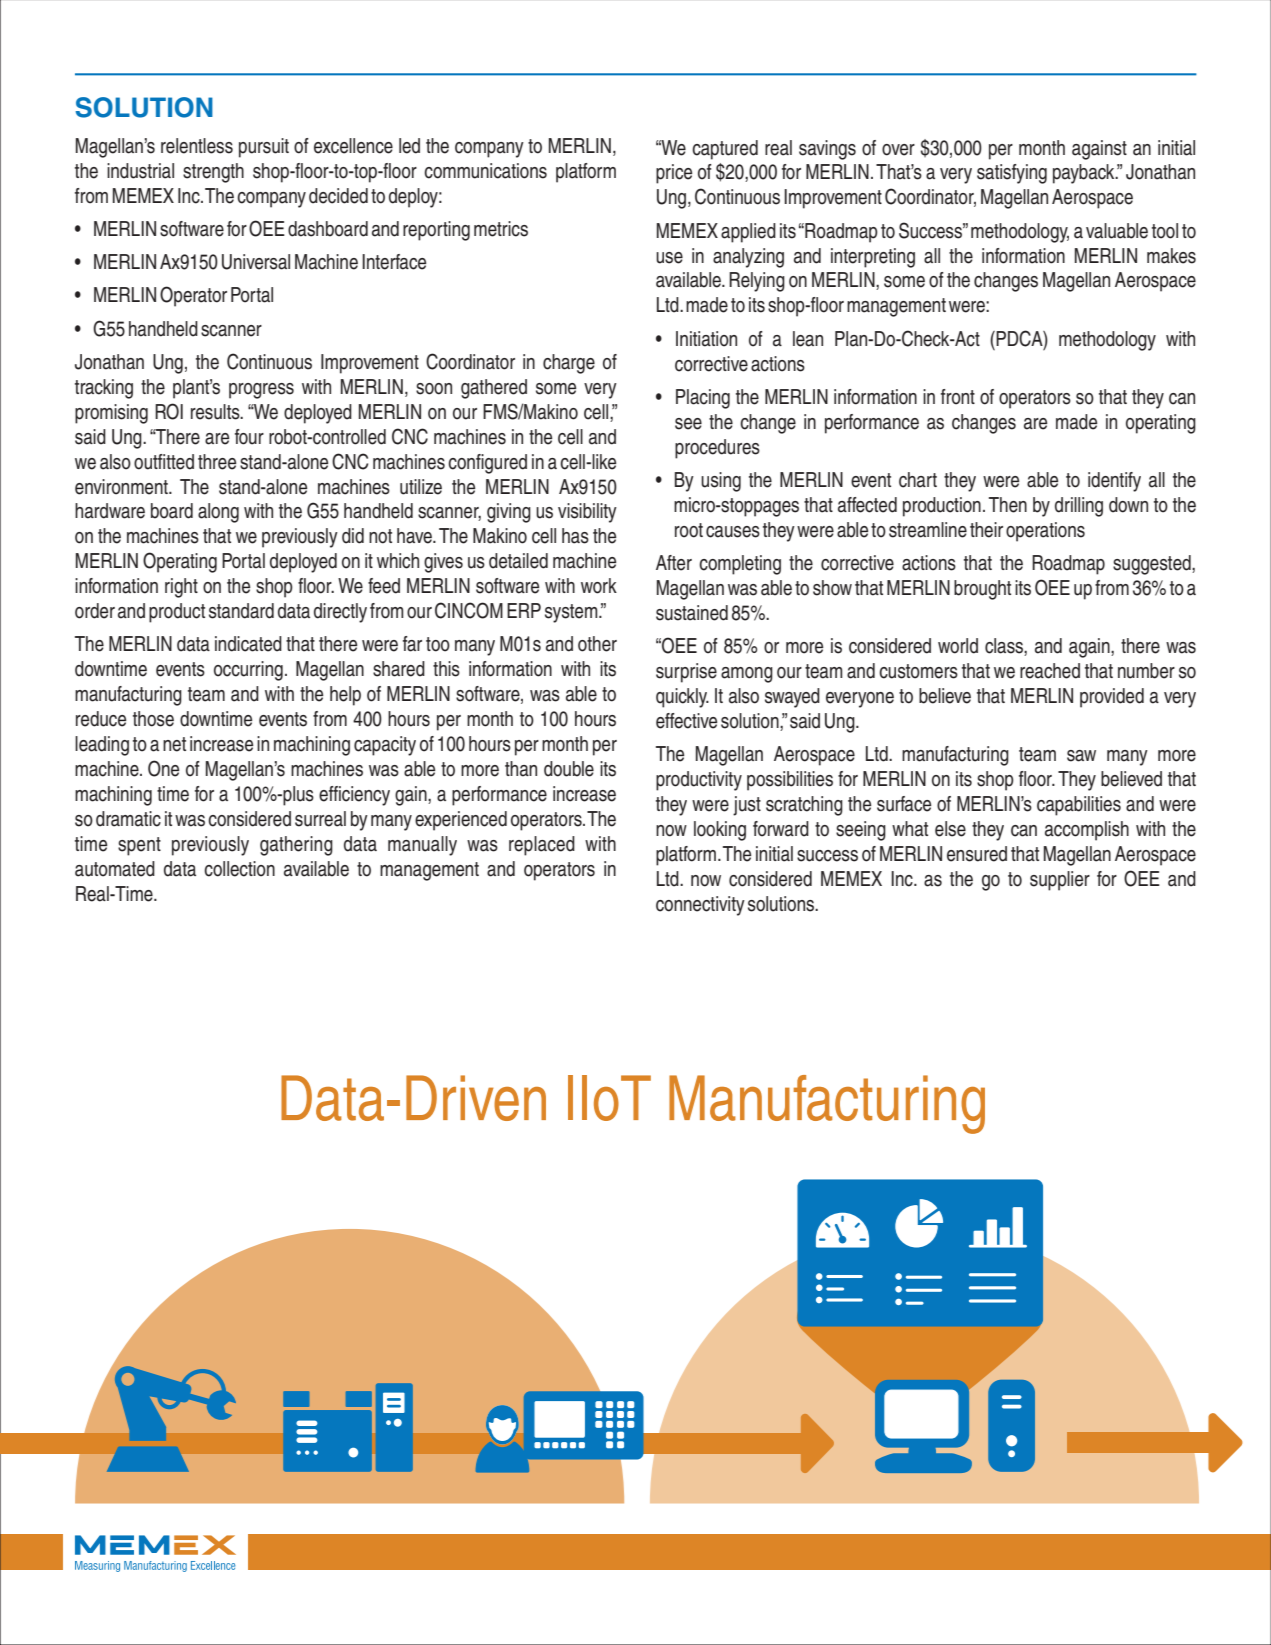  What do you see at coordinates (1060, 881) in the screenshot?
I see `supplier` at bounding box center [1060, 881].
